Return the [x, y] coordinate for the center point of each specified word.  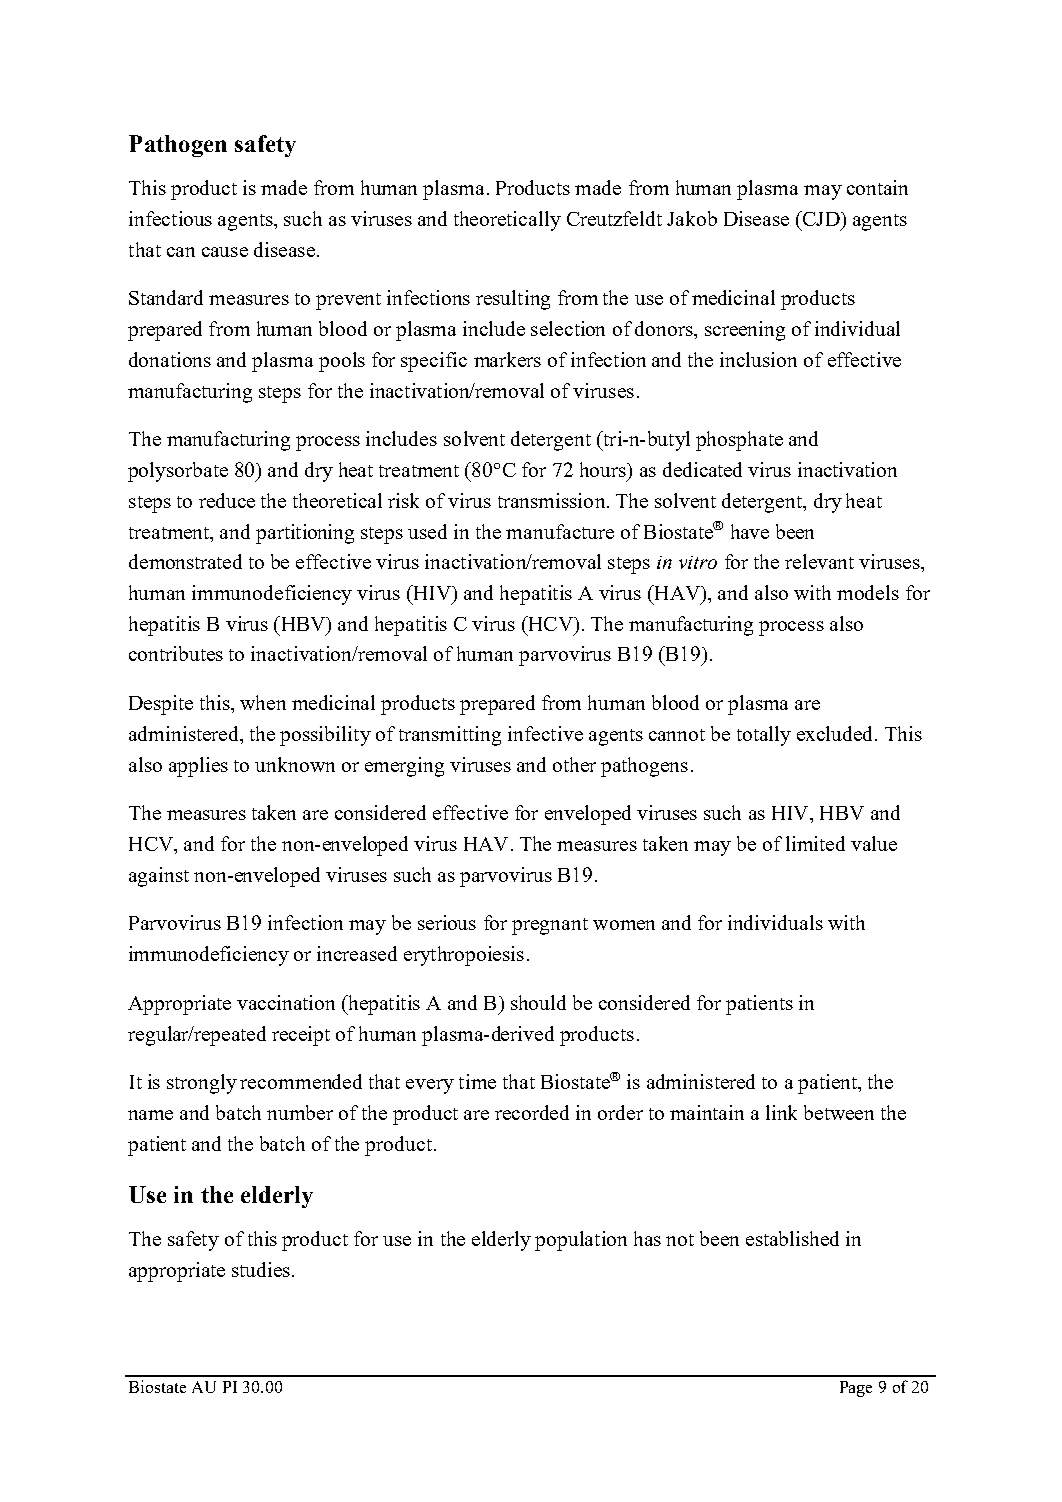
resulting [513, 300]
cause [225, 252]
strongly [202, 1084]
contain [877, 187]
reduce [227, 500]
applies [198, 767]
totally [764, 736]
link [781, 1112]
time [477, 1081]
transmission [553, 500]
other [574, 764]
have [750, 531]
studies [261, 1269]
